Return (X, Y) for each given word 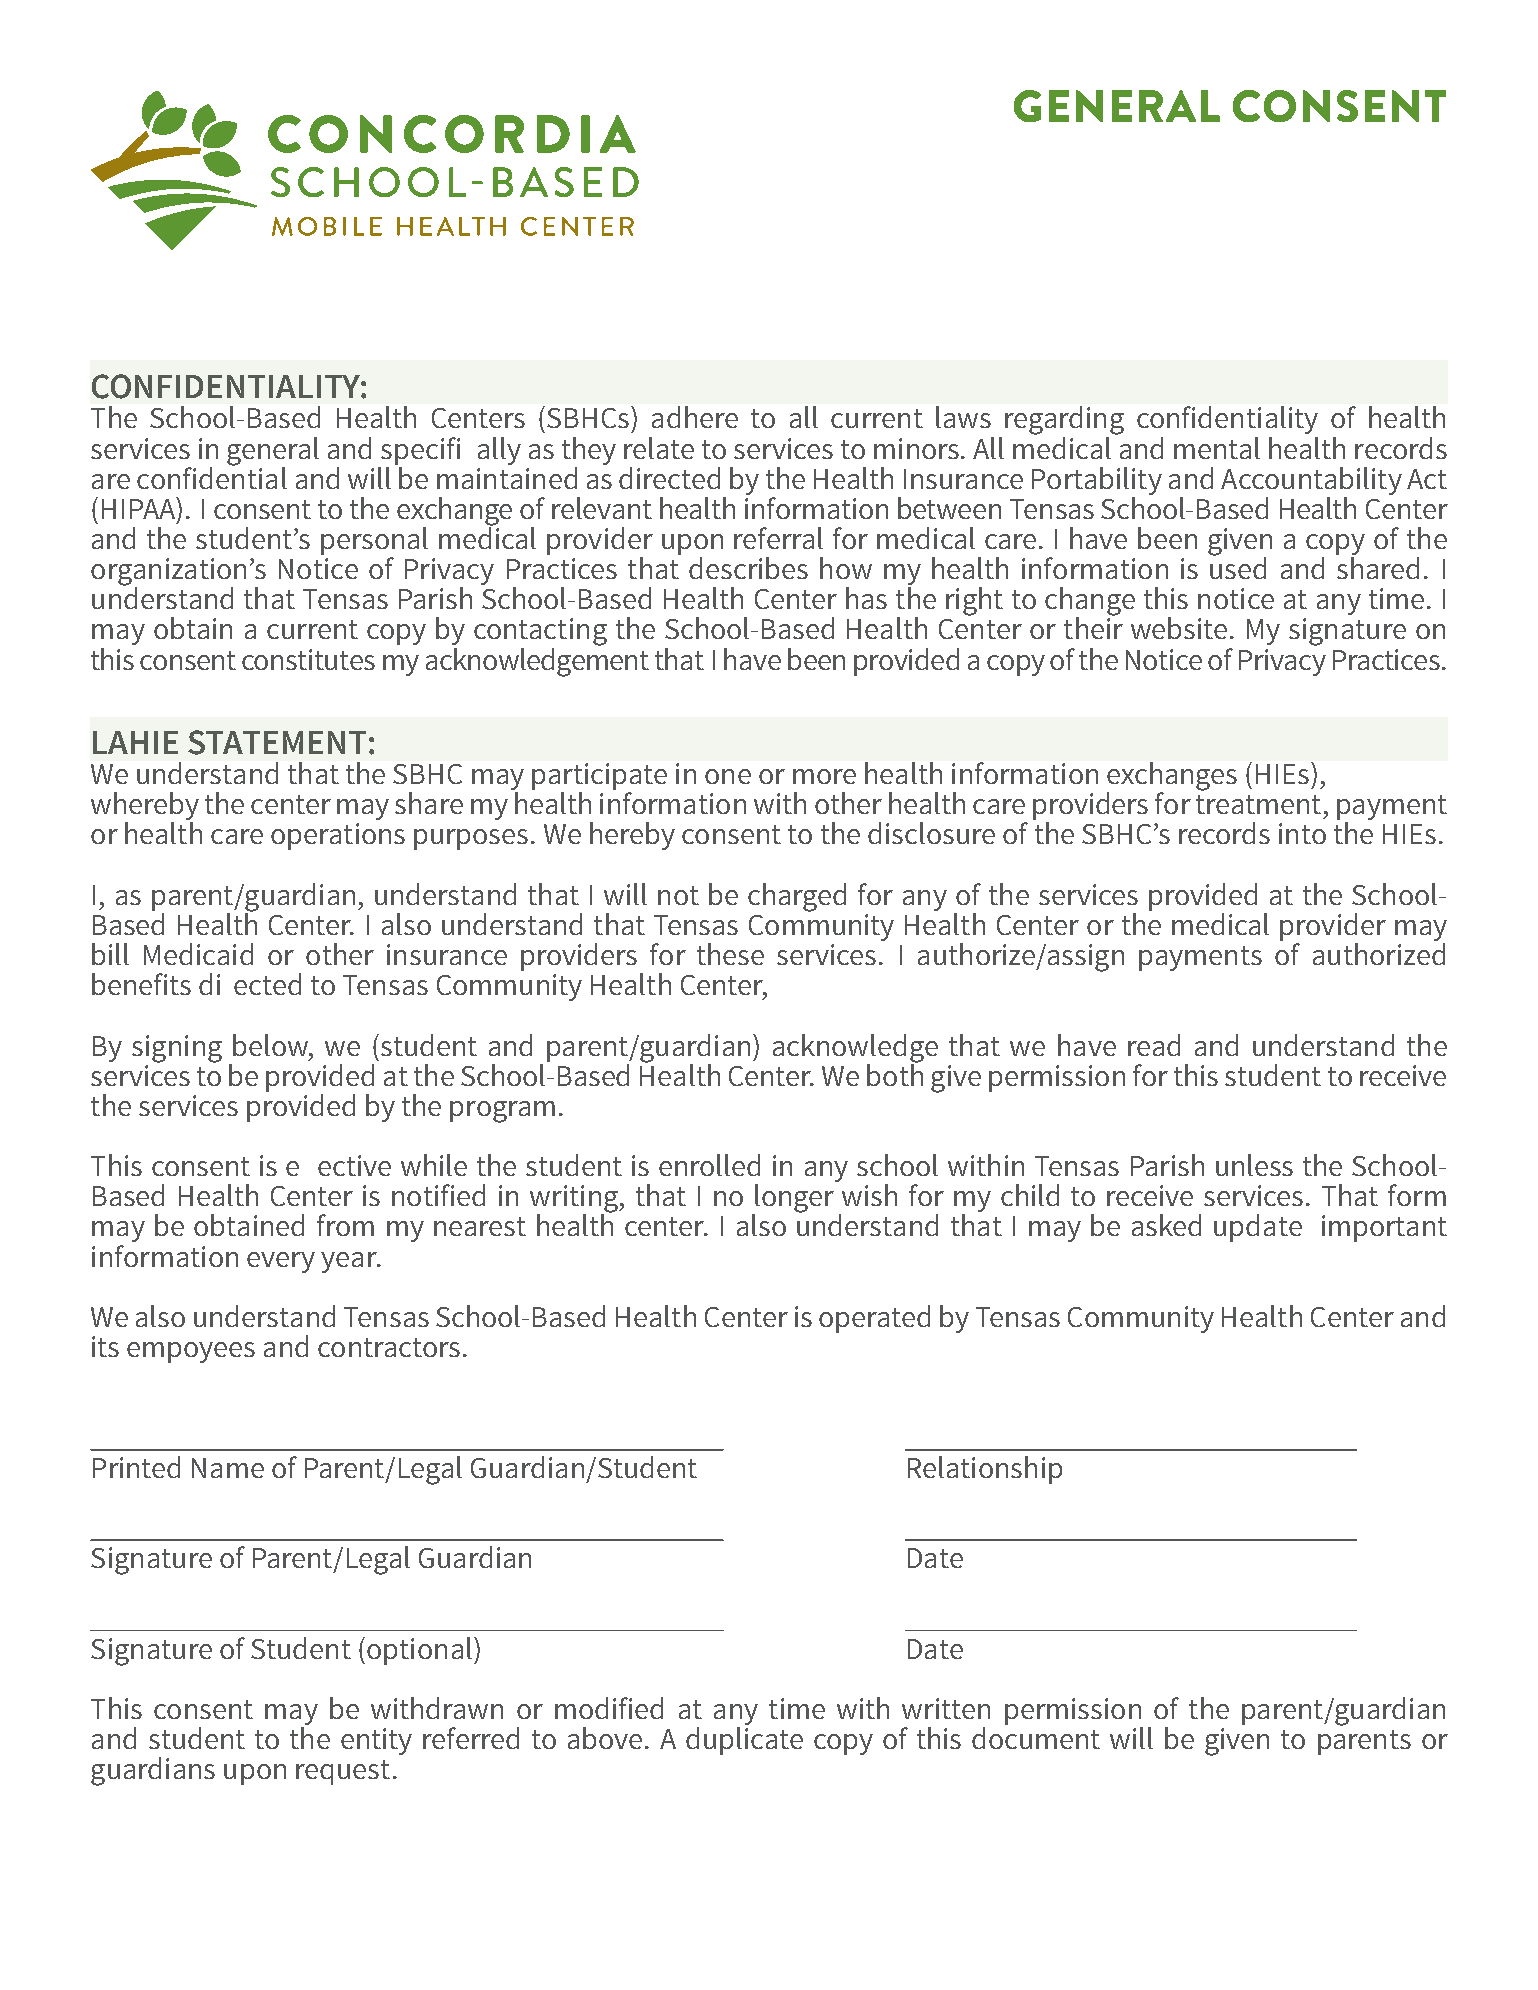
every (281, 1262)
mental (1217, 448)
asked (1166, 1225)
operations (338, 836)
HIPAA (140, 508)
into (1302, 833)
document (1036, 1738)
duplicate (744, 1741)
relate (659, 448)
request (343, 1772)
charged (797, 897)
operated (874, 1319)
